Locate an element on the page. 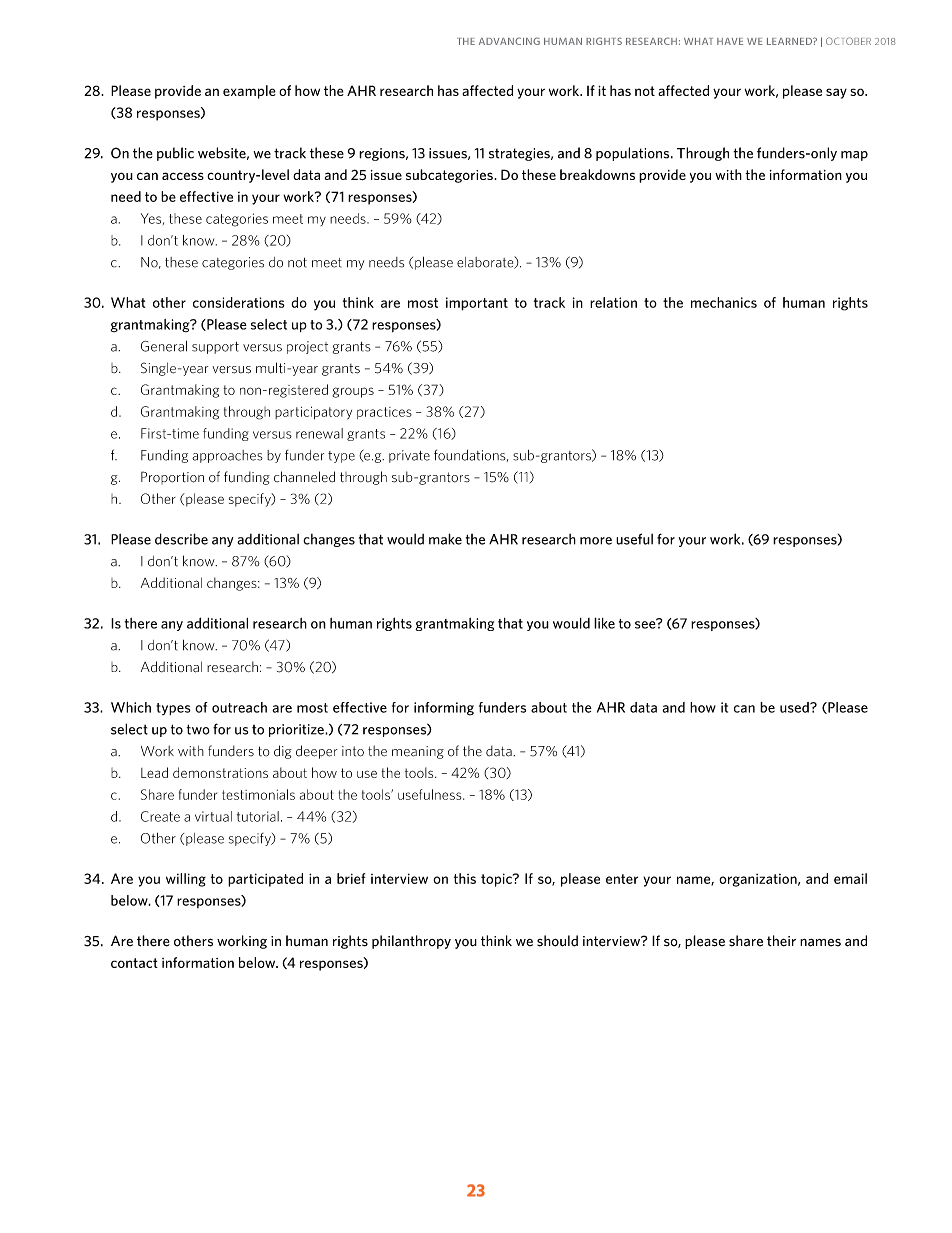 The width and height of the page is (952, 1233). Proportion is located at coordinates (172, 477).
